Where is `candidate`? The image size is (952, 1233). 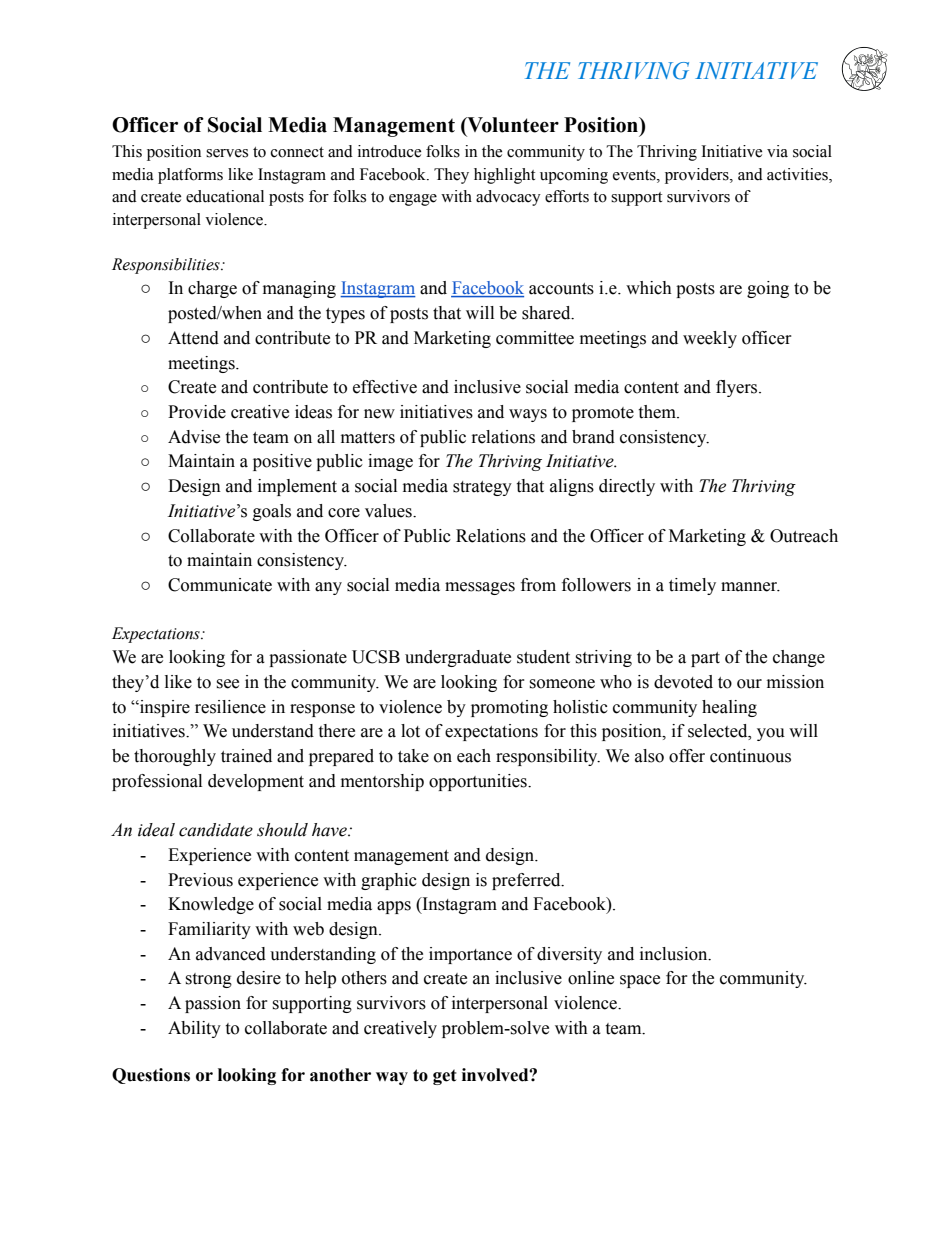
candidate is located at coordinates (216, 830).
